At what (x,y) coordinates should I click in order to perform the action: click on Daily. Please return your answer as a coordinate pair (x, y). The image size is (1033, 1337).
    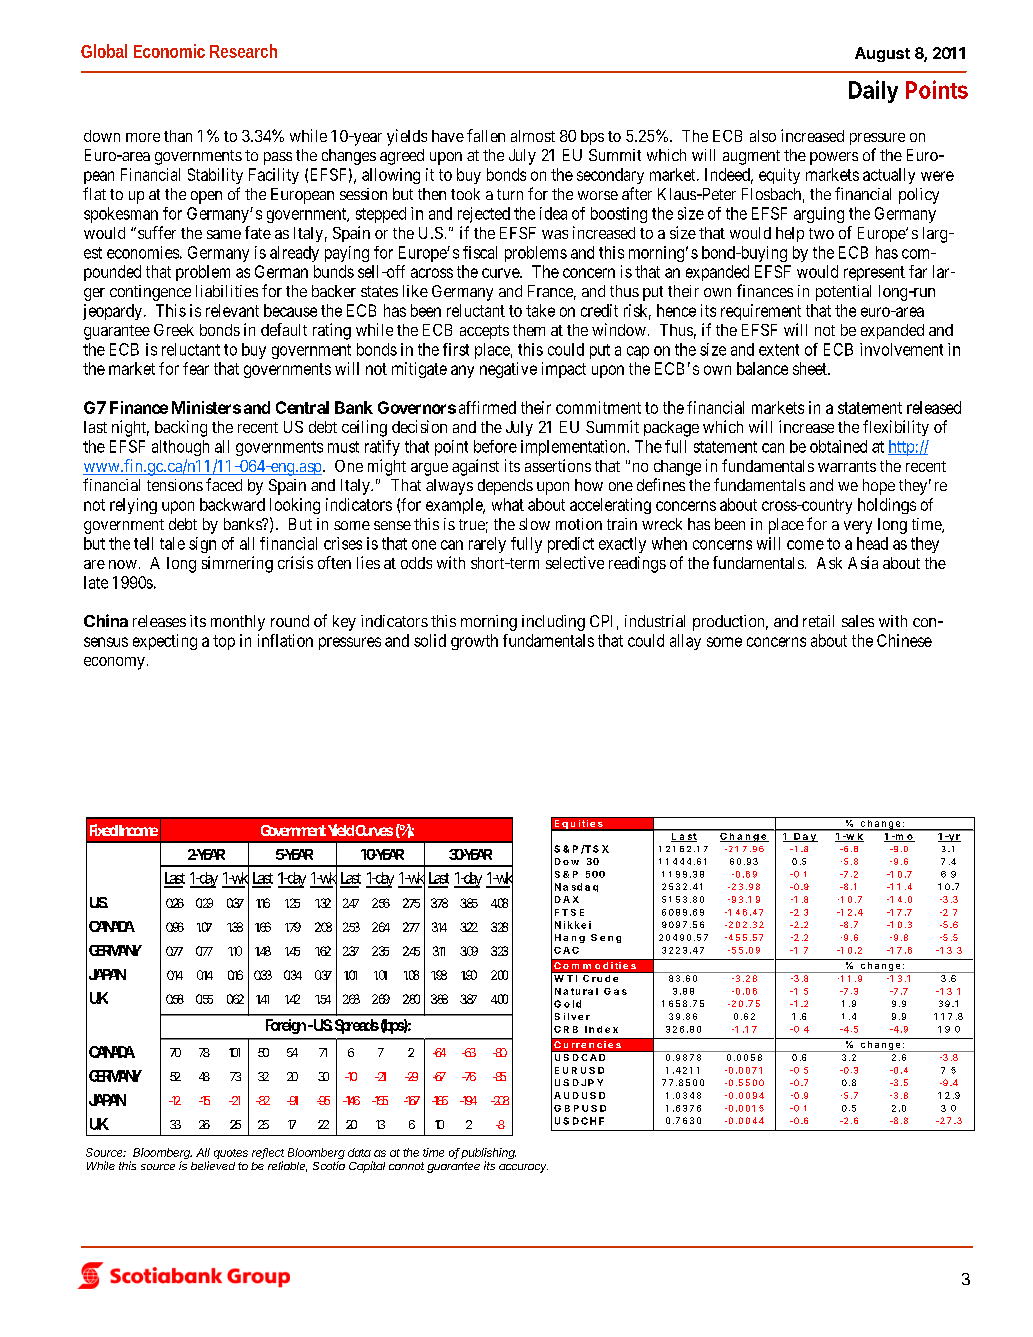
    Looking at the image, I should click on (873, 91).
